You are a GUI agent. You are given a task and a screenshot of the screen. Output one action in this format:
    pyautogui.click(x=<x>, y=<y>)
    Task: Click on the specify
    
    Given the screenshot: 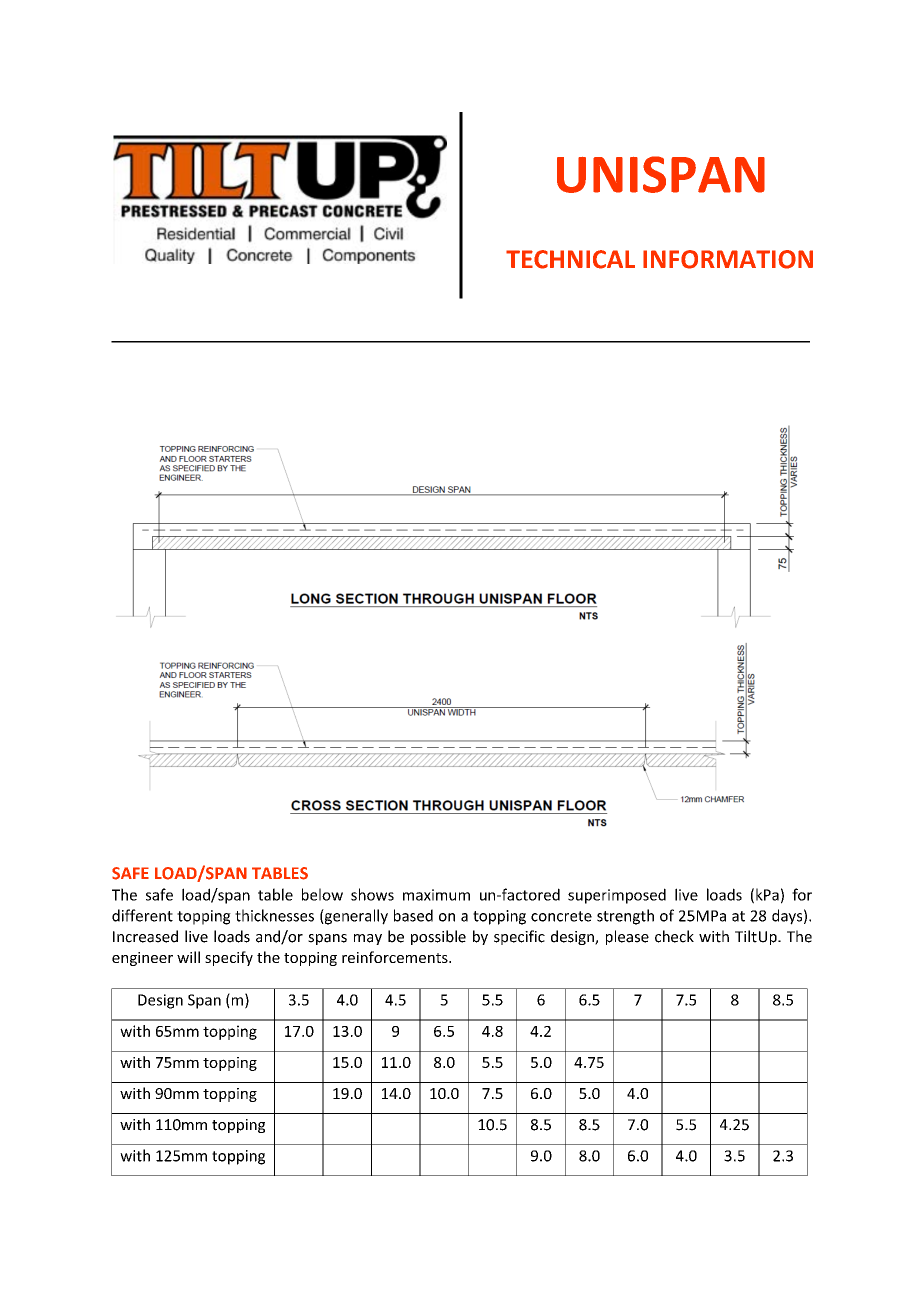 What is the action you would take?
    pyautogui.click(x=229, y=958)
